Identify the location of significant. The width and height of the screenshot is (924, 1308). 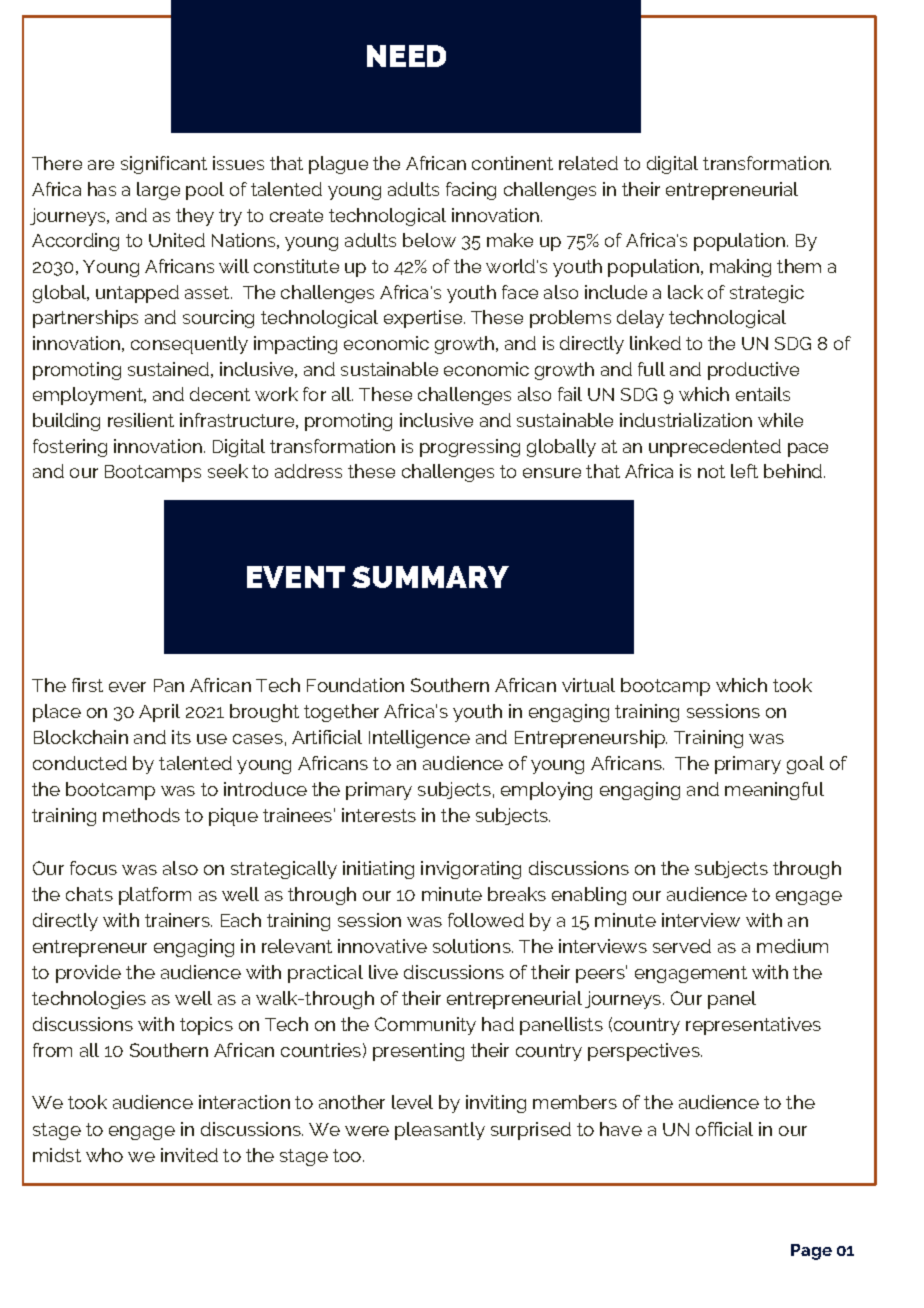
(164, 165).
